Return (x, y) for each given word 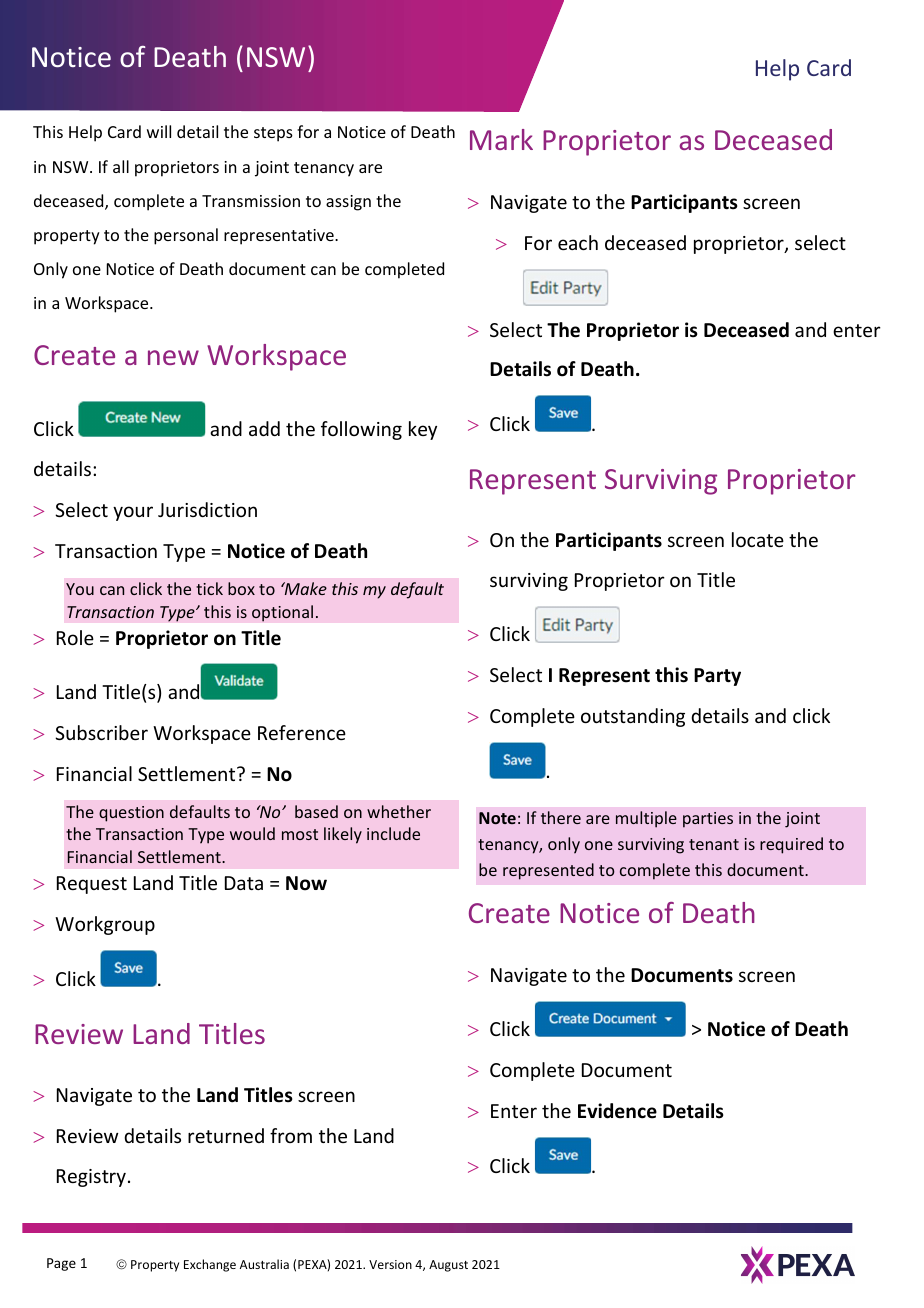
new (173, 357)
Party (717, 677)
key (423, 430)
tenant (714, 844)
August (448, 1266)
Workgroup (105, 925)
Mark (501, 139)
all (121, 166)
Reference (302, 732)
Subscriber (101, 732)
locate (758, 539)
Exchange (210, 1265)
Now (306, 883)
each (578, 242)
